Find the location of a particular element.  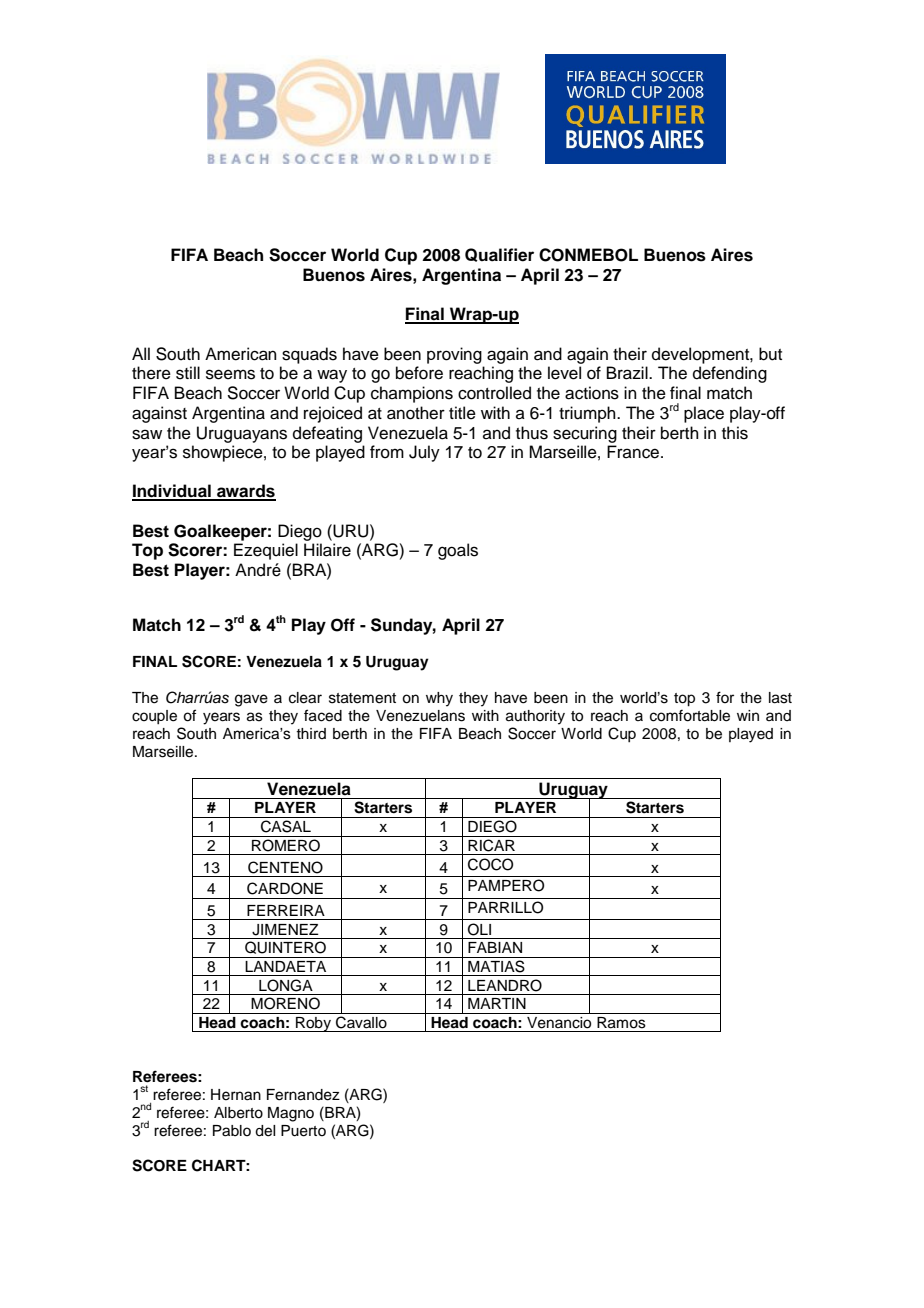

gave is located at coordinates (251, 700).
